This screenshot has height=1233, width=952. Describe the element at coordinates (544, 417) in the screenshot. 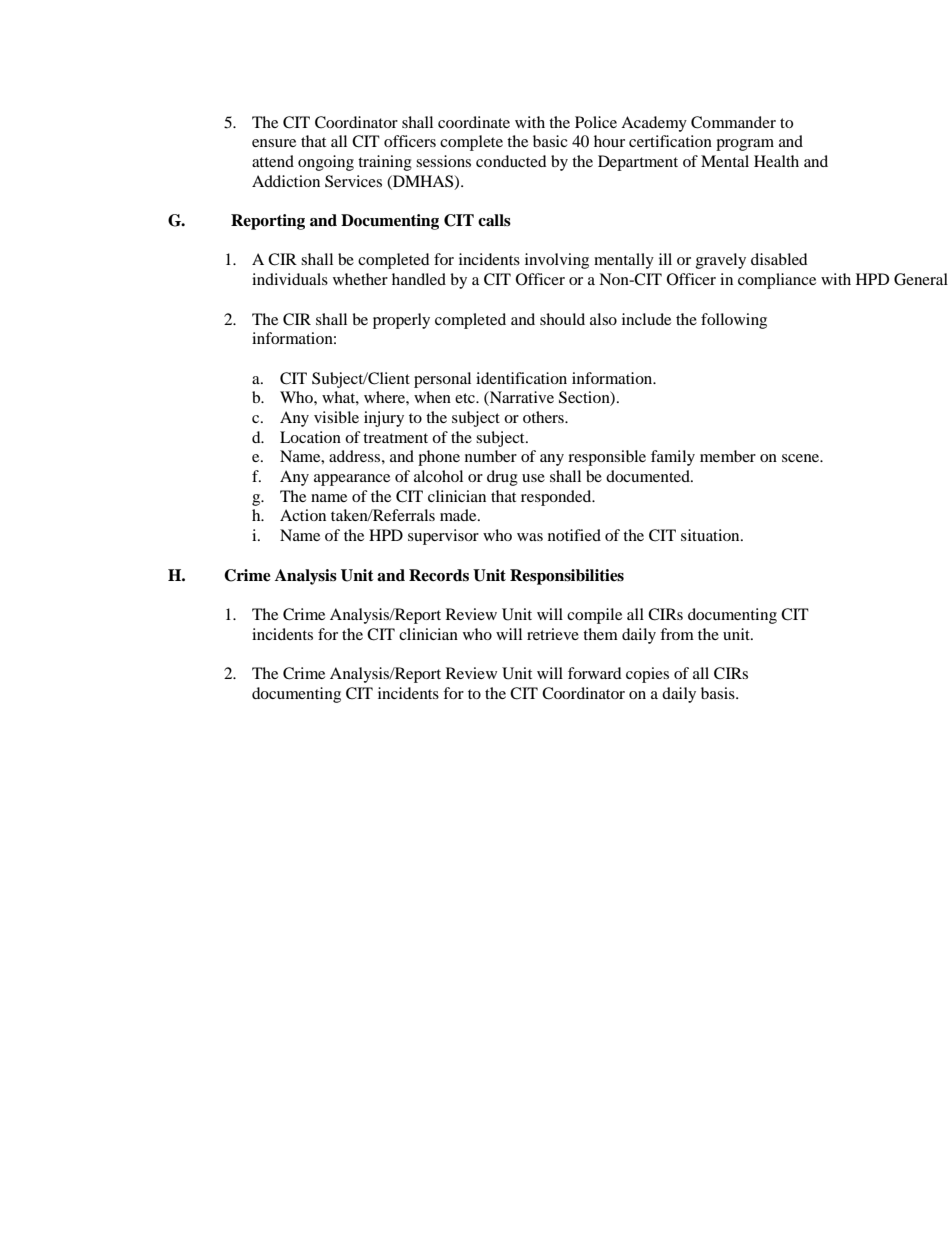

I see `others` at that location.
